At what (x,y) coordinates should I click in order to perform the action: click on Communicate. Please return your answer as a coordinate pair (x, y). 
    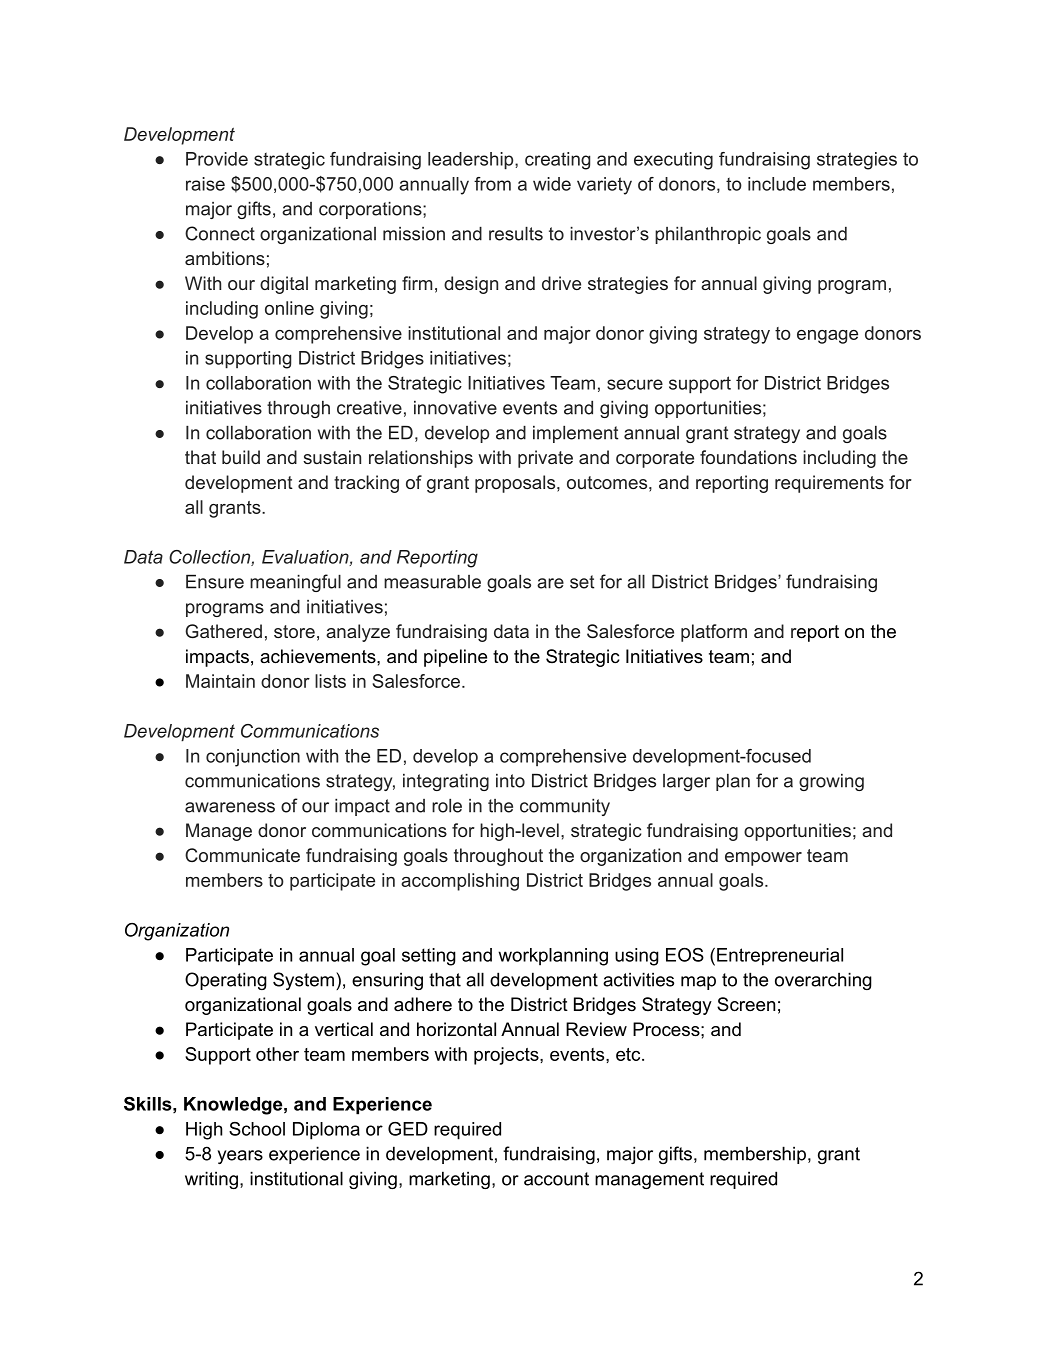
    Looking at the image, I should click on (242, 855).
